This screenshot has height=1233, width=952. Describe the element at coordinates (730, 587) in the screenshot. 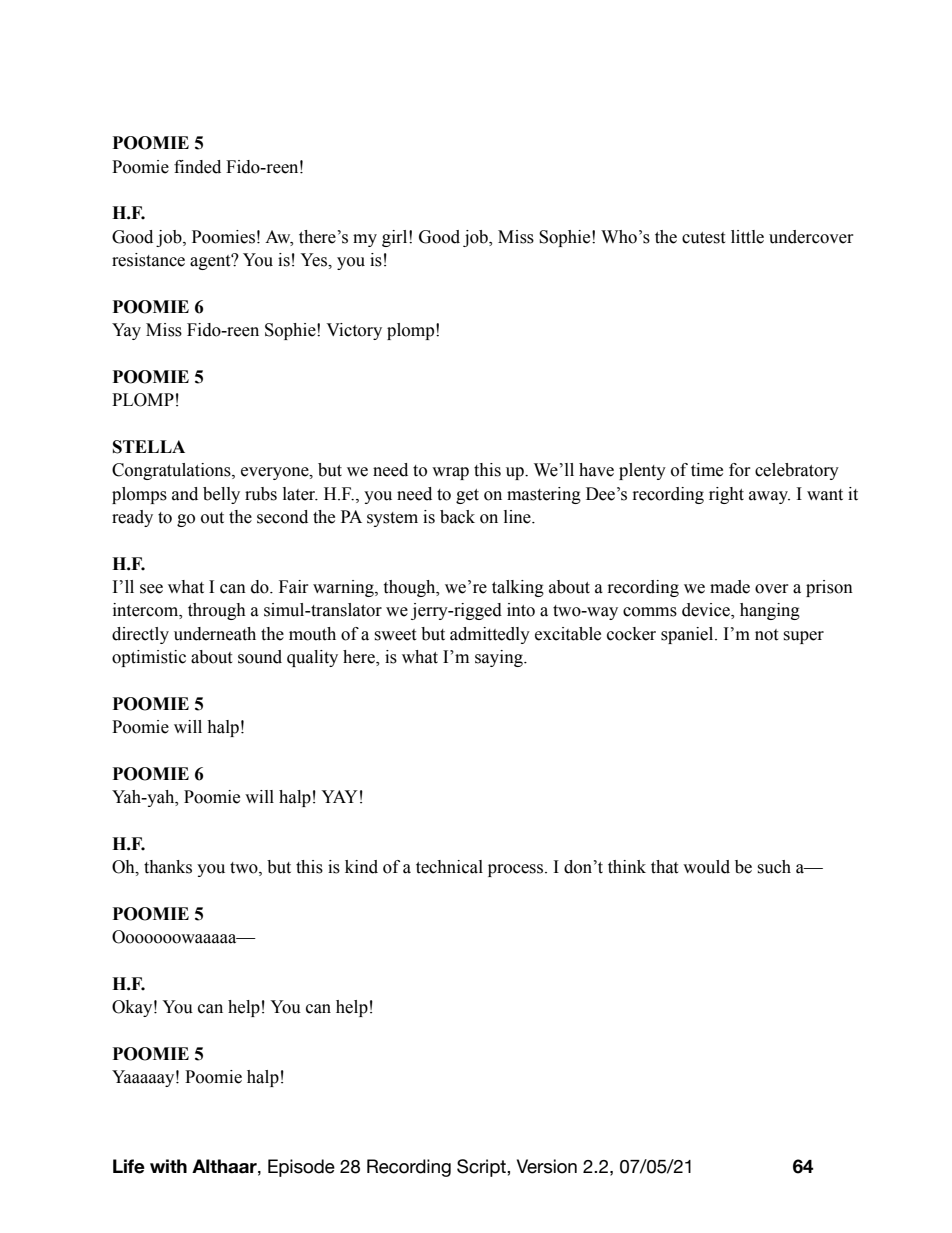

I see `made` at that location.
